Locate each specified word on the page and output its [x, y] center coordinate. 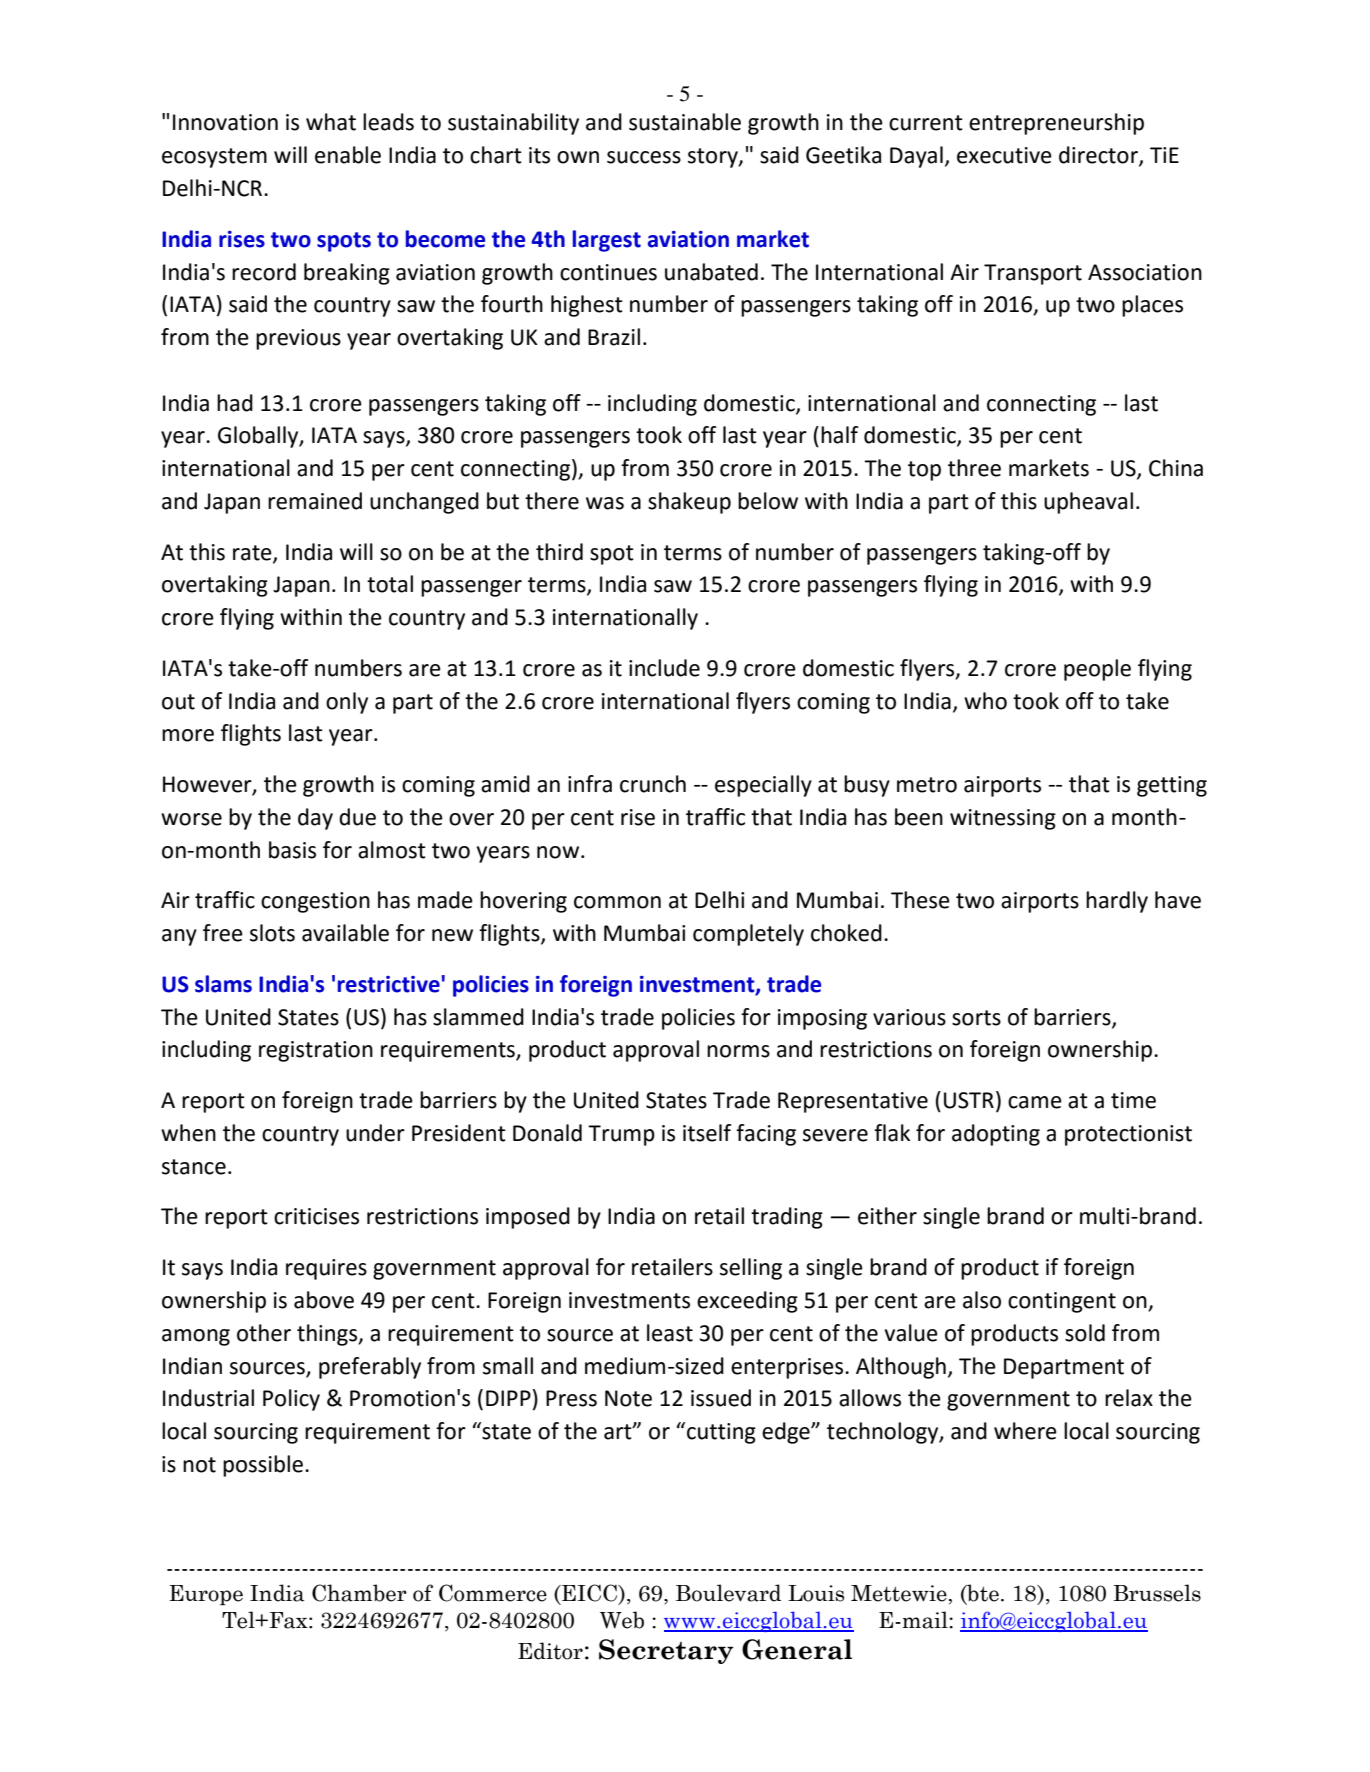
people [1097, 670]
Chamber [359, 1593]
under [375, 1133]
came [1035, 1102]
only [347, 703]
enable [348, 155]
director [1099, 156]
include [664, 668]
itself [707, 1133]
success [644, 157]
